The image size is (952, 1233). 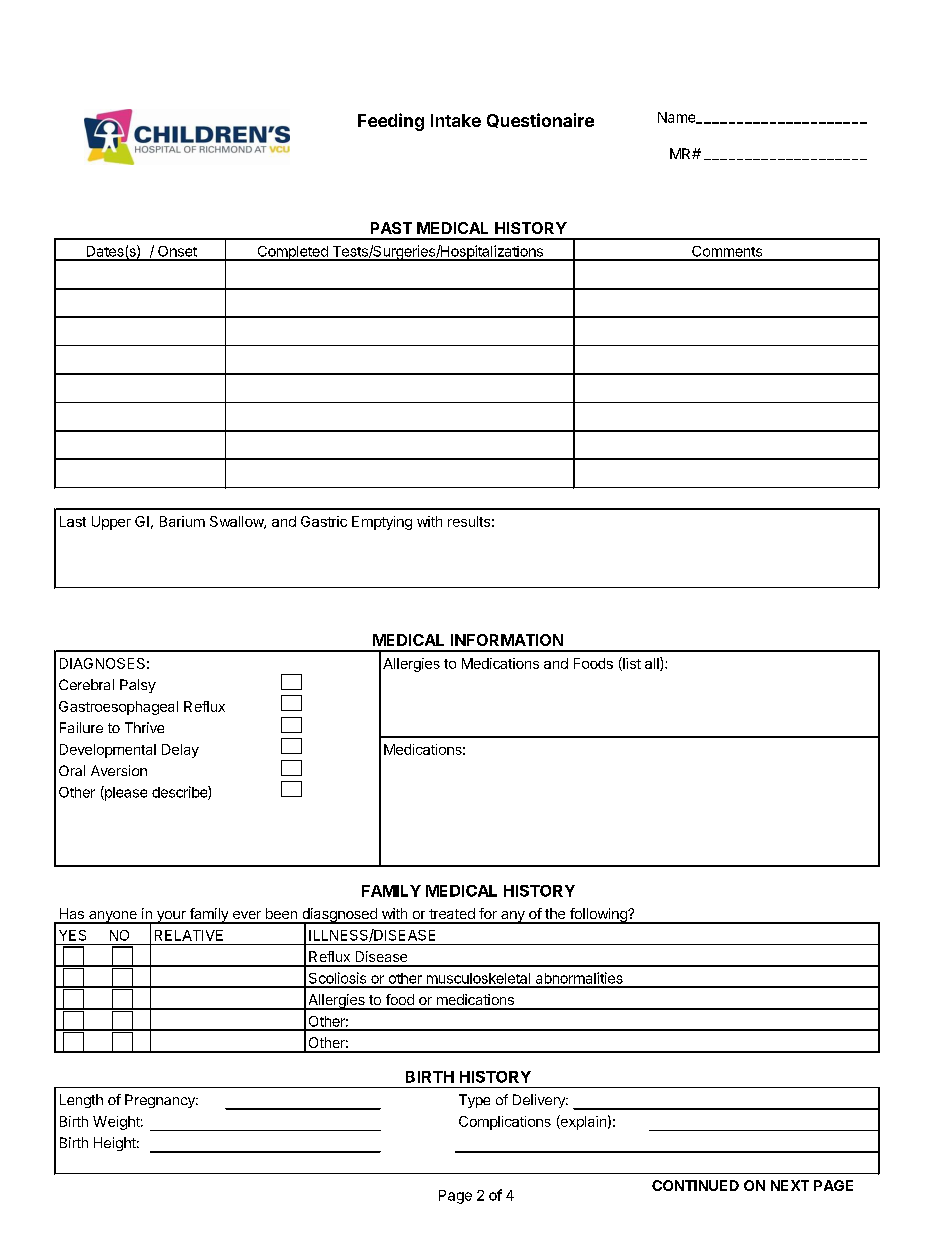 What do you see at coordinates (456, 120) in the screenshot?
I see `Intake` at bounding box center [456, 120].
